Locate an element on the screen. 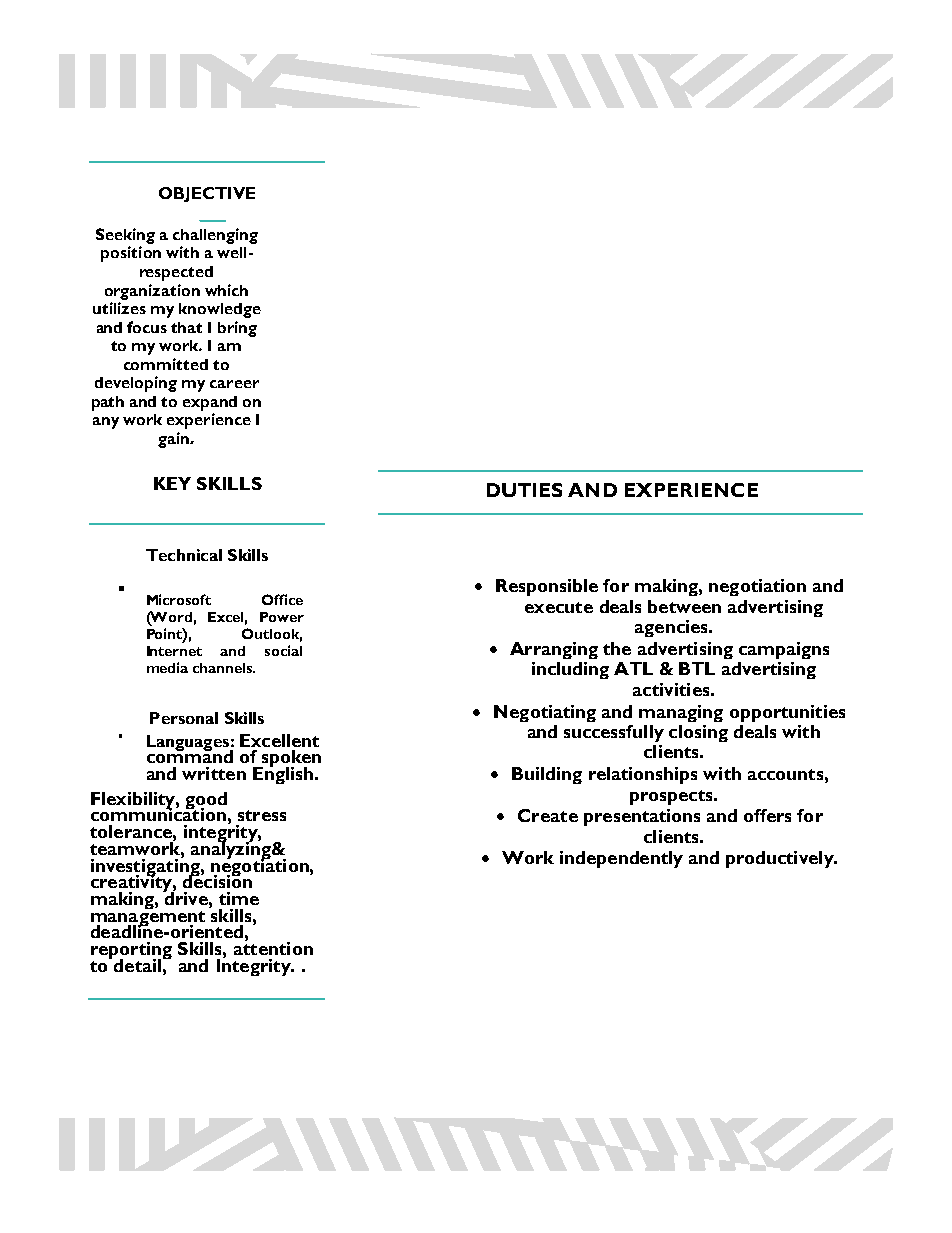 The width and height of the screenshot is (952, 1233). BTL is located at coordinates (697, 668).
